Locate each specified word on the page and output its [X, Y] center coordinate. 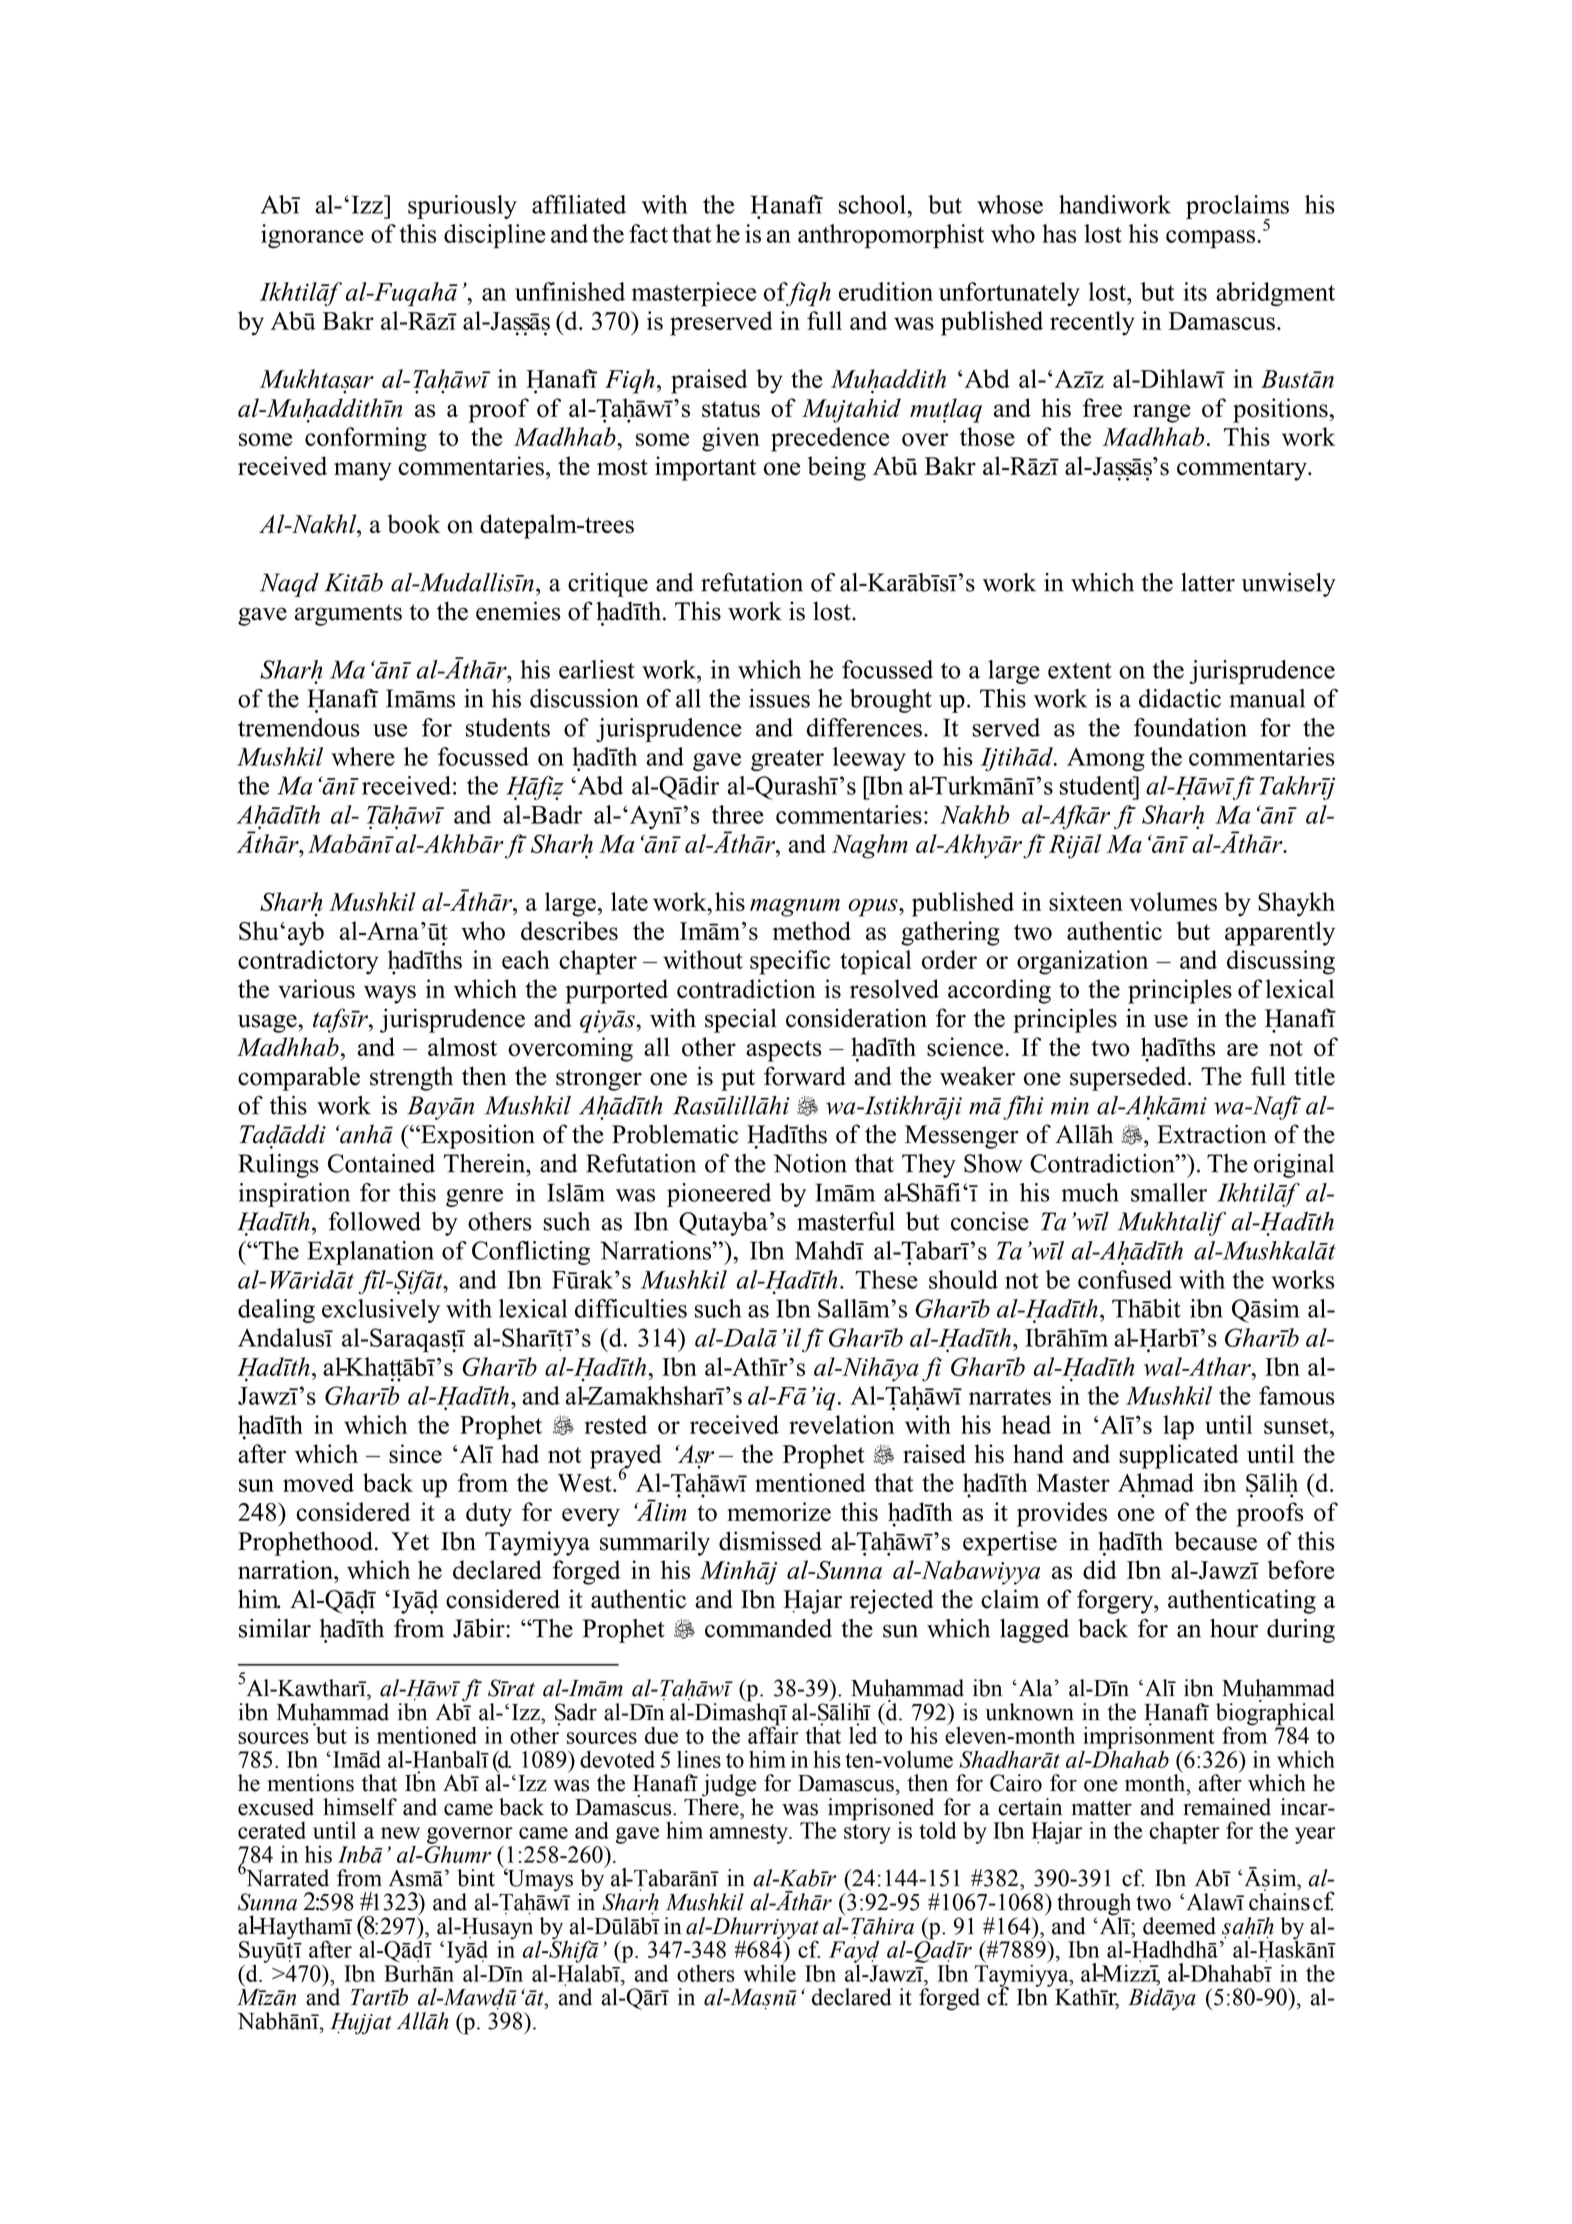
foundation [1190, 727]
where [363, 756]
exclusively [381, 1311]
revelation [842, 1424]
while [770, 1972]
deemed [1179, 1926]
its [1195, 291]
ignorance [312, 236]
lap [1178, 1427]
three [738, 814]
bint [476, 1878]
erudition [886, 291]
